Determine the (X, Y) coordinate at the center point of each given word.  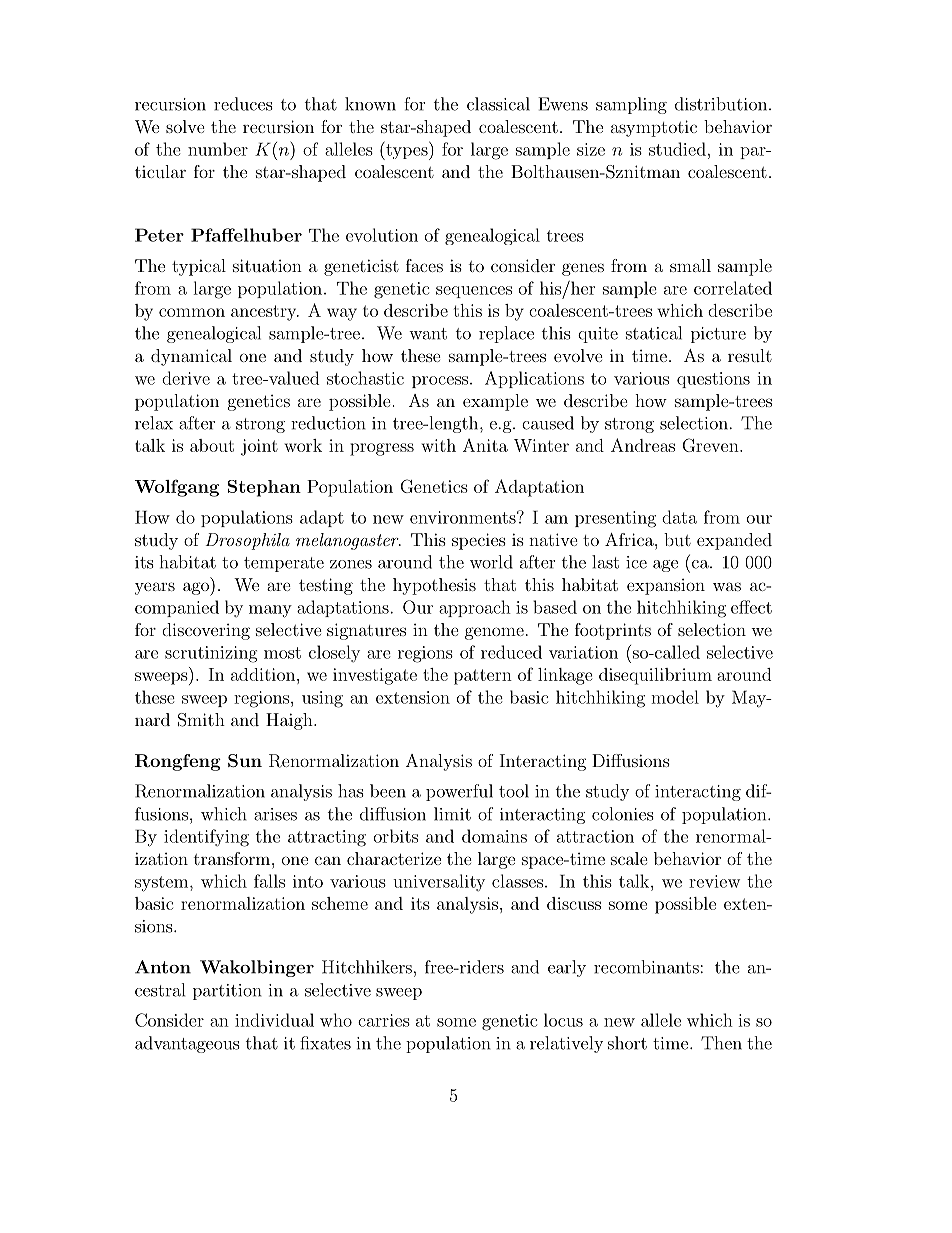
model (675, 697)
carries (384, 1020)
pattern (483, 677)
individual (274, 1020)
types (407, 151)
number (218, 149)
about (212, 445)
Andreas (643, 445)
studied (677, 149)
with (438, 445)
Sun (245, 760)
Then (721, 1043)
